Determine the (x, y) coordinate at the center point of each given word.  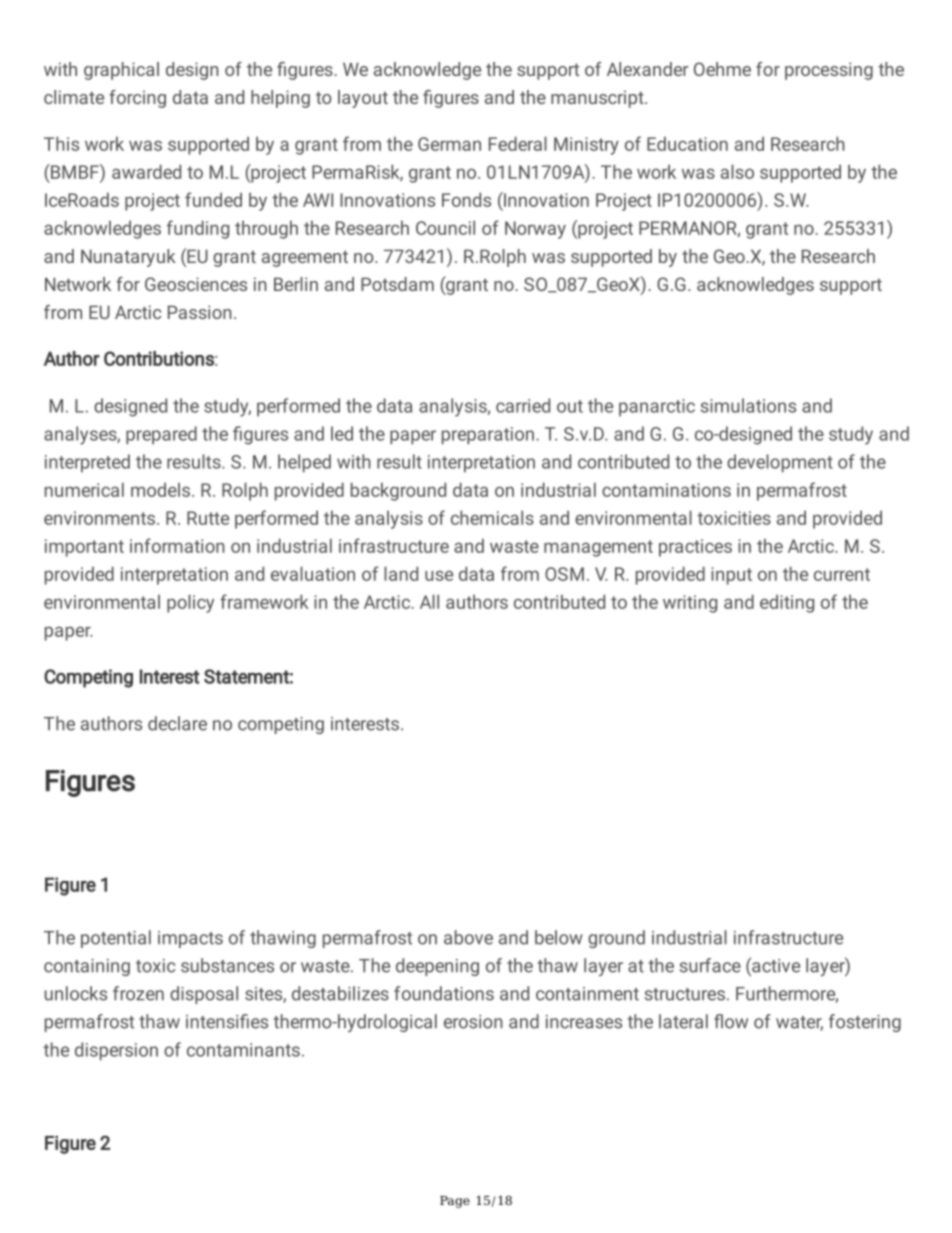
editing (787, 604)
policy (190, 603)
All (429, 601)
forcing (137, 99)
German (449, 144)
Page (455, 1202)
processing (829, 71)
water (799, 1023)
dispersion (116, 1051)
